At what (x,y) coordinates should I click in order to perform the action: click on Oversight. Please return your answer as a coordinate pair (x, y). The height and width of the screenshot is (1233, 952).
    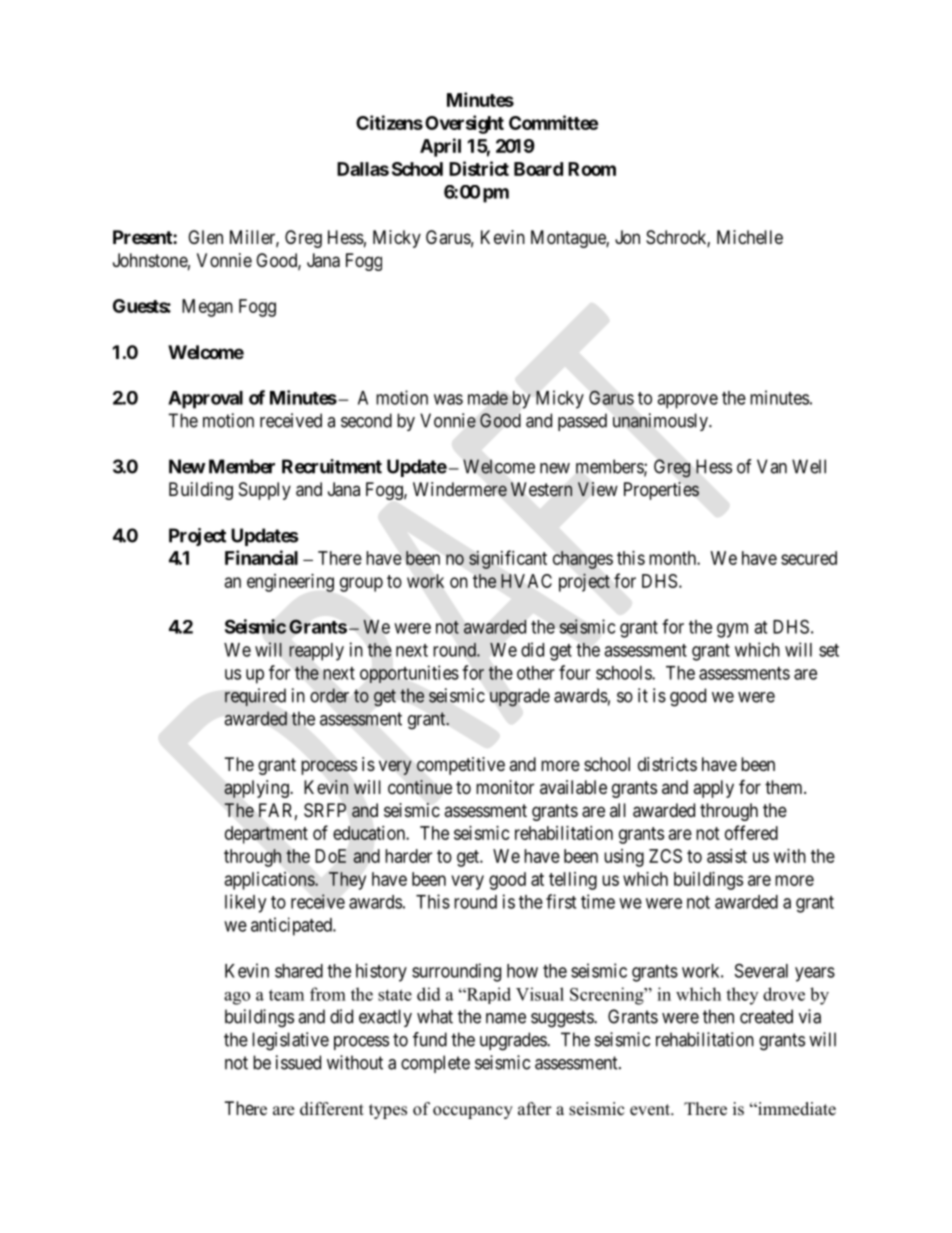
    Looking at the image, I should click on (464, 124).
